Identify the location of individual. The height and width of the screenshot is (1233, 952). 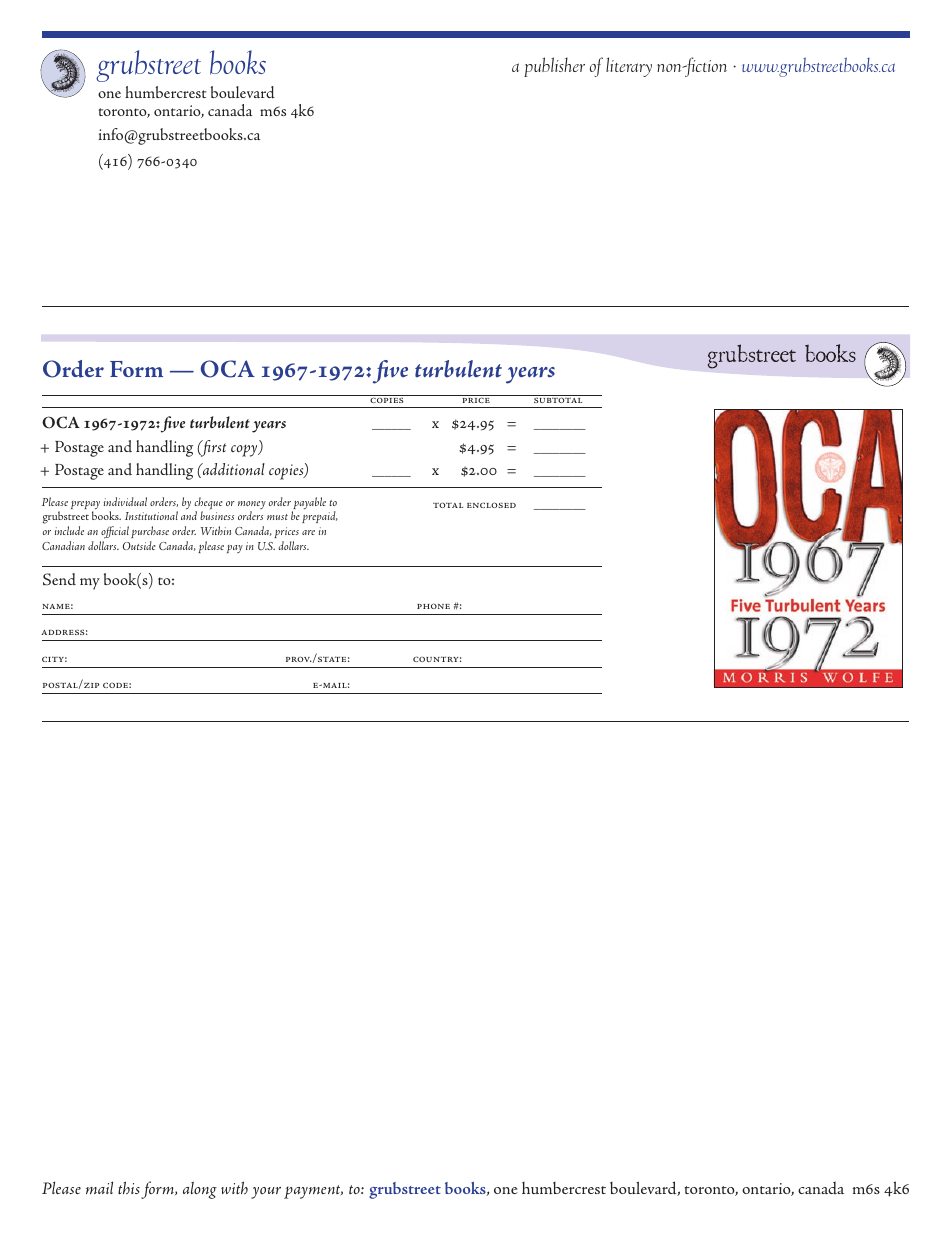
(125, 501).
